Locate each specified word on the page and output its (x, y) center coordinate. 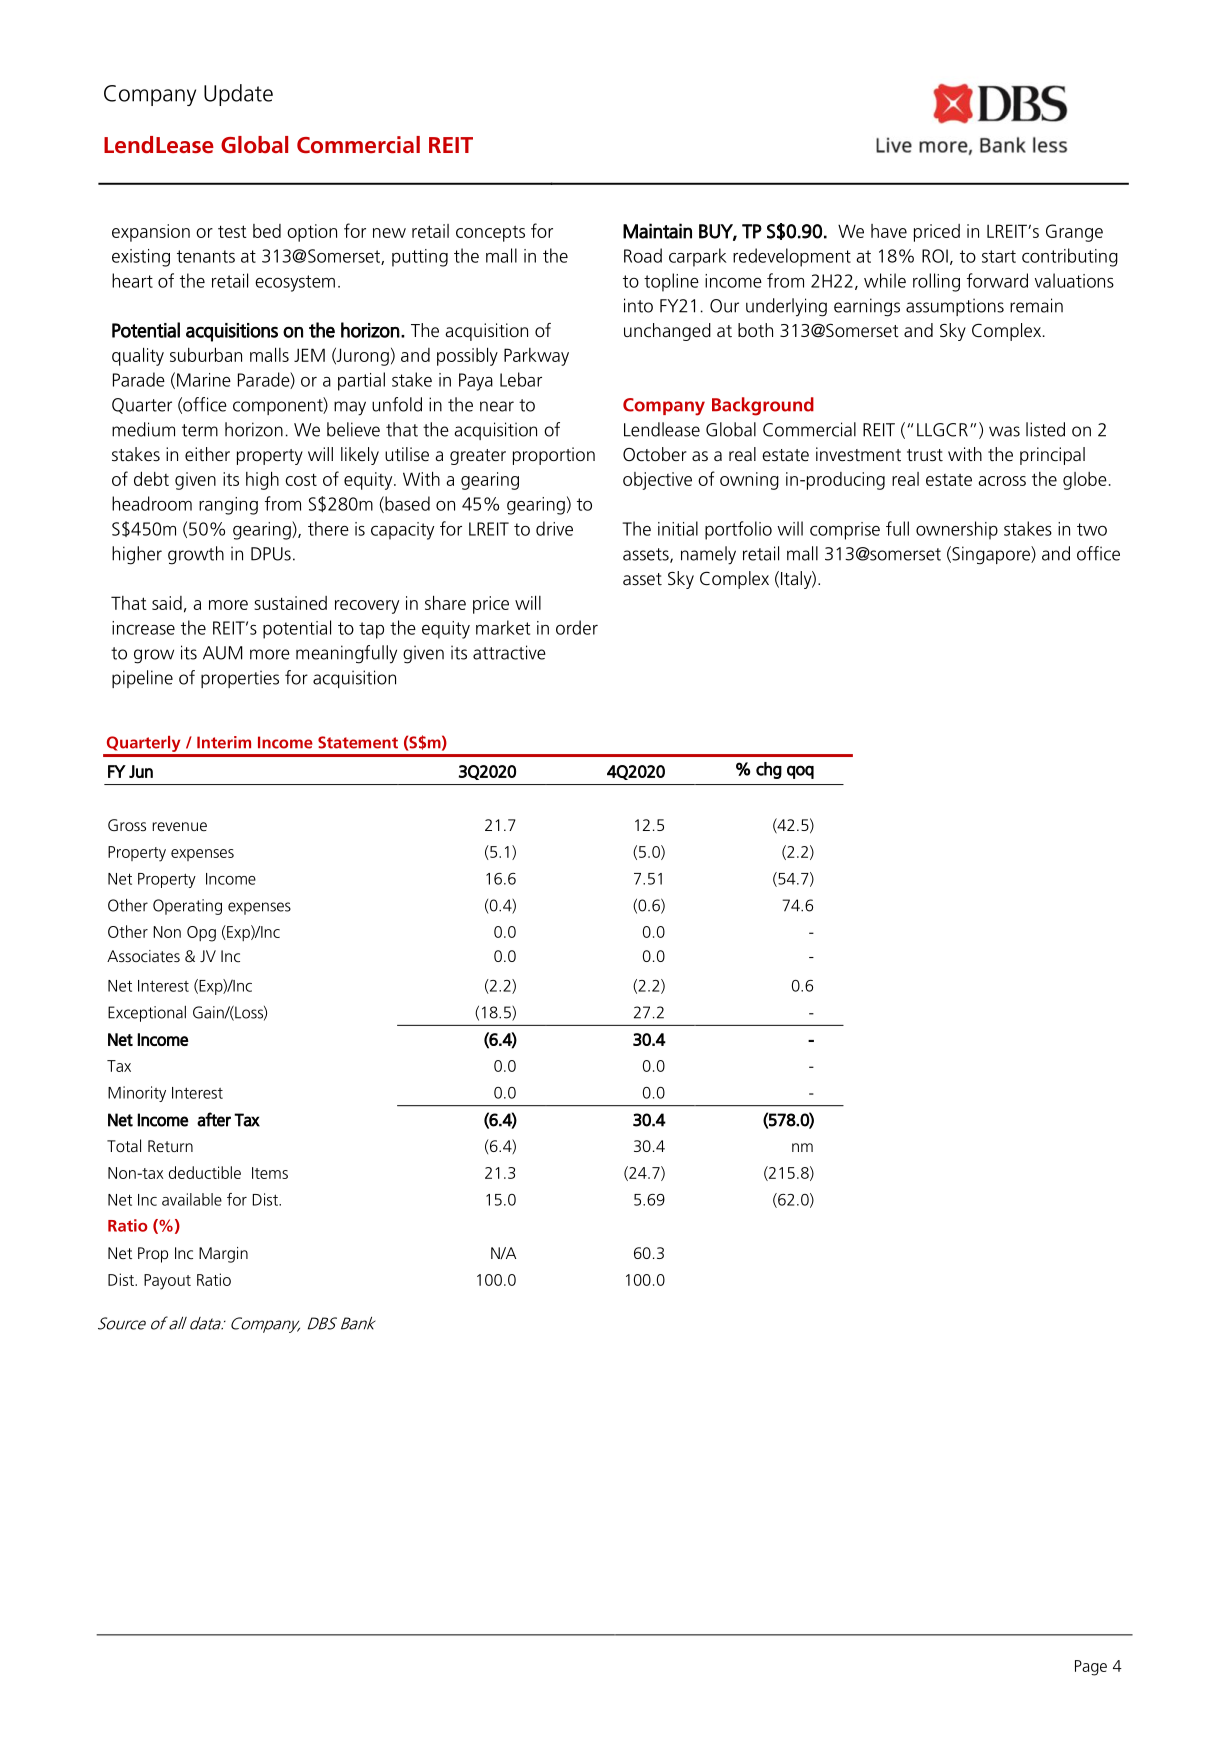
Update (238, 95)
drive (554, 528)
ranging (228, 506)
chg (769, 770)
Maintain (657, 231)
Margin (223, 1255)
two (1092, 529)
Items (270, 1173)
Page (1091, 1668)
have (889, 231)
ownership (957, 530)
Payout (167, 1282)
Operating (187, 907)
